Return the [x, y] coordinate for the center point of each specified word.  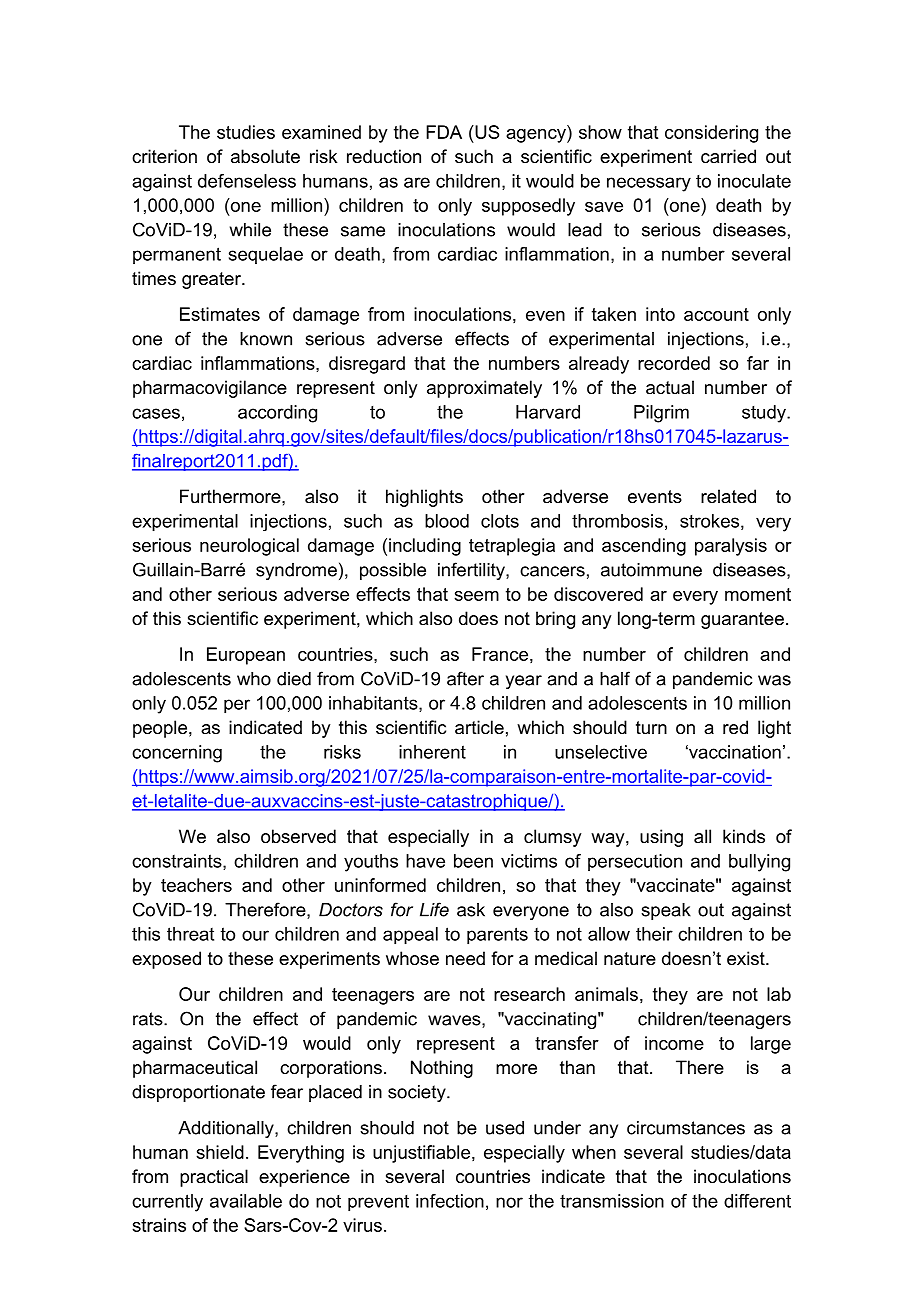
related [728, 496]
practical [214, 1178]
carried [728, 156]
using [661, 838]
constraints [178, 862]
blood [447, 521]
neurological [249, 547]
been [473, 861]
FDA [444, 132]
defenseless [247, 181]
